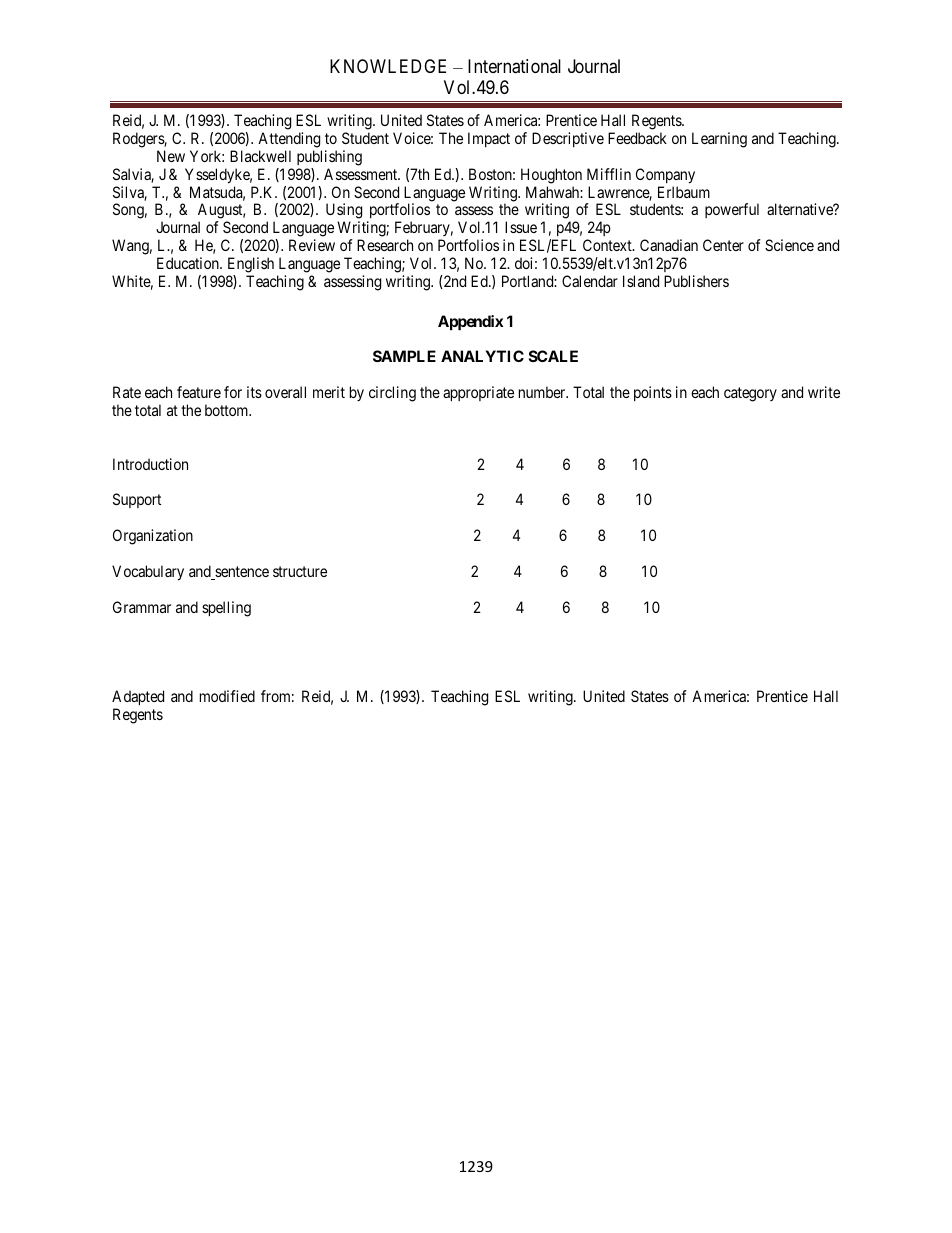 Image resolution: width=952 pixels, height=1233 pixels. What do you see at coordinates (750, 394) in the screenshot?
I see `category` at bounding box center [750, 394].
